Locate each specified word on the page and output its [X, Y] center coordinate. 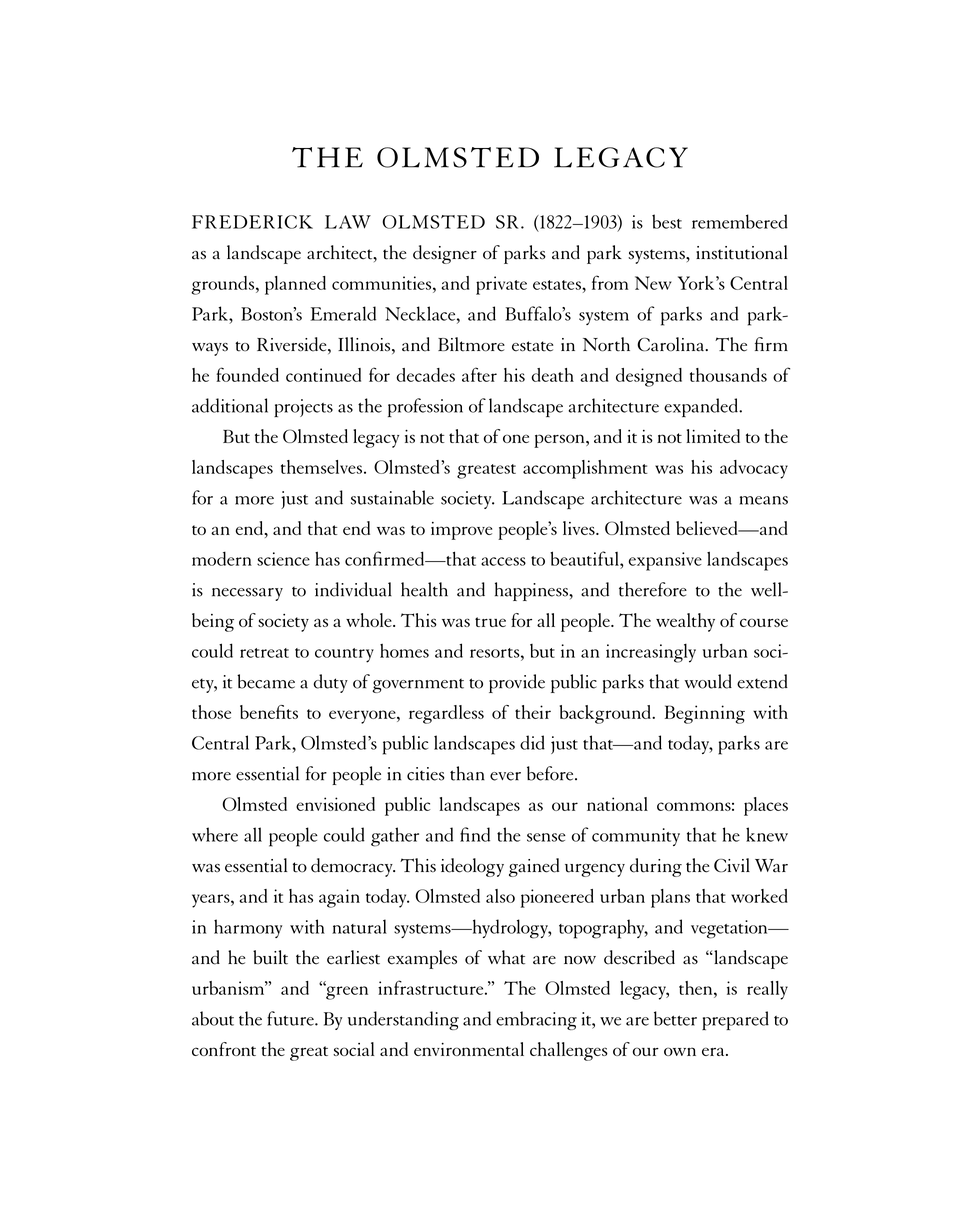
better [675, 1018]
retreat [264, 653]
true [490, 622]
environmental [469, 1049]
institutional [742, 252]
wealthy [685, 622]
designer [445, 254]
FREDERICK [252, 222]
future [291, 1018]
